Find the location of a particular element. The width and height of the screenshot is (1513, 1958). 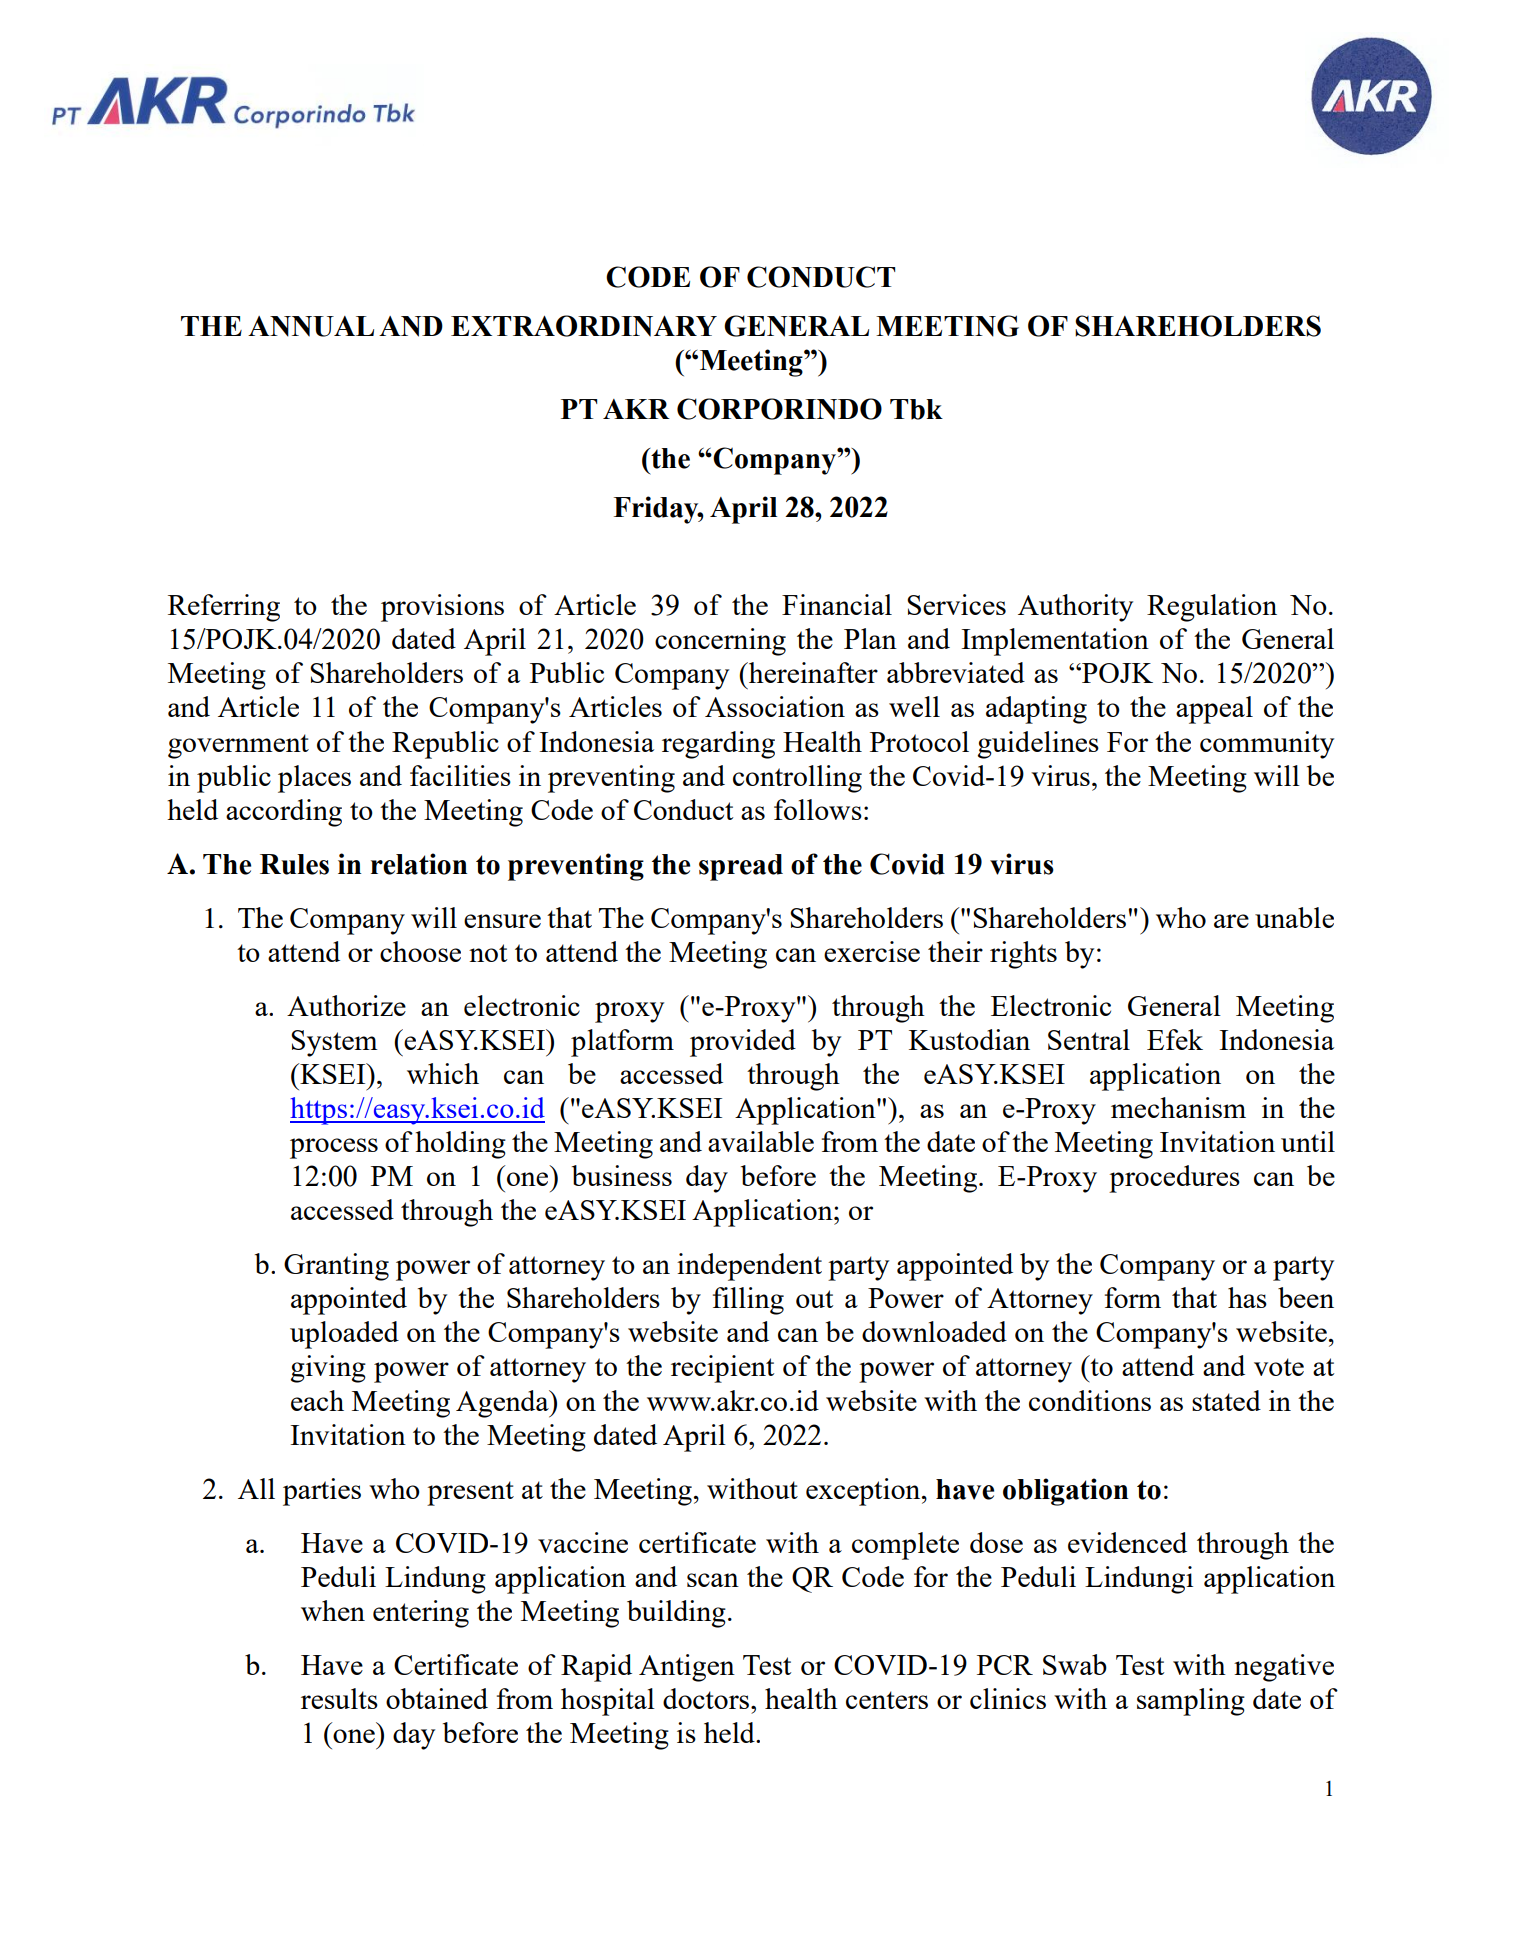

Granting is located at coordinates (336, 1267).
